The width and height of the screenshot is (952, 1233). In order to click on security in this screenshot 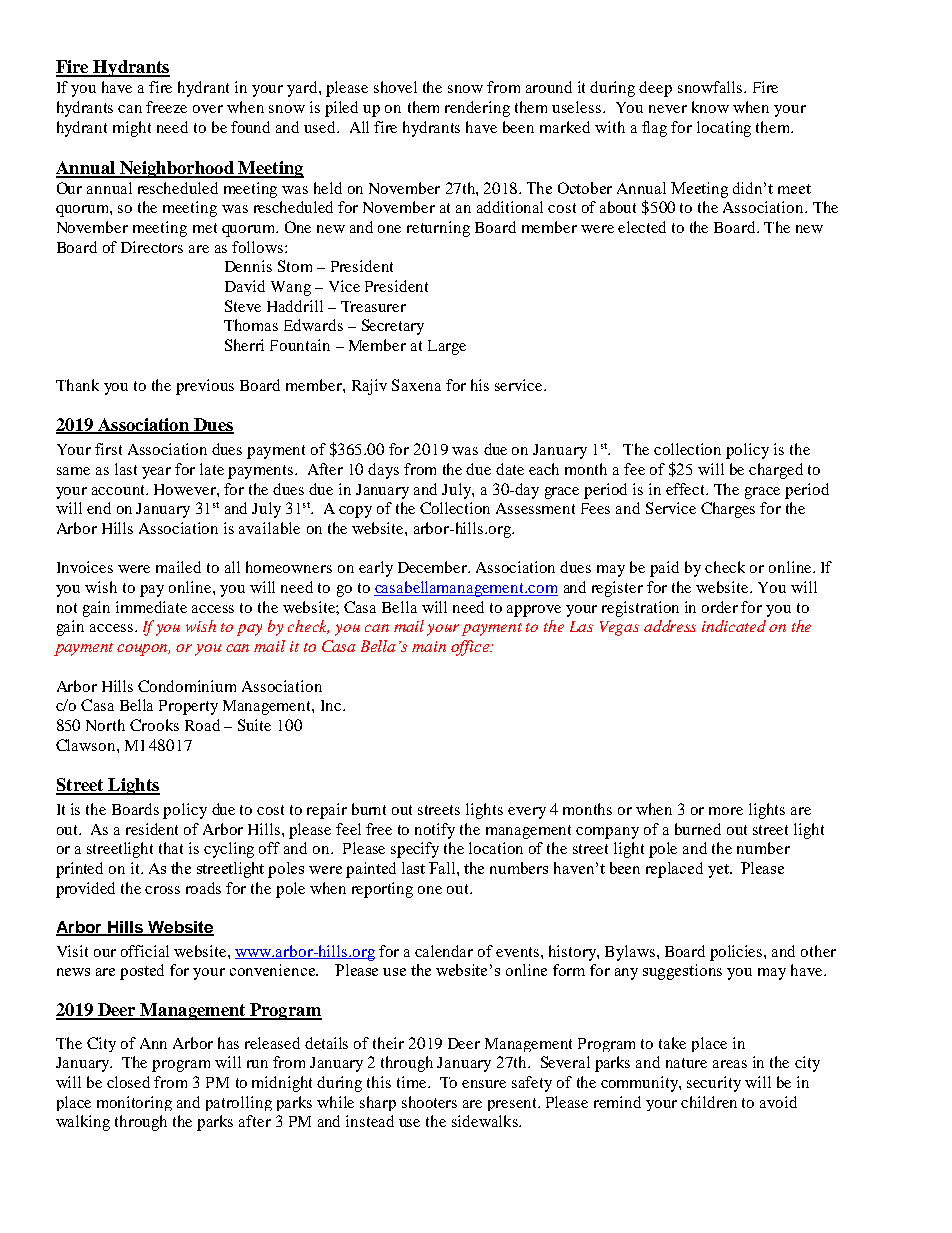, I will do `click(714, 1084)`.
